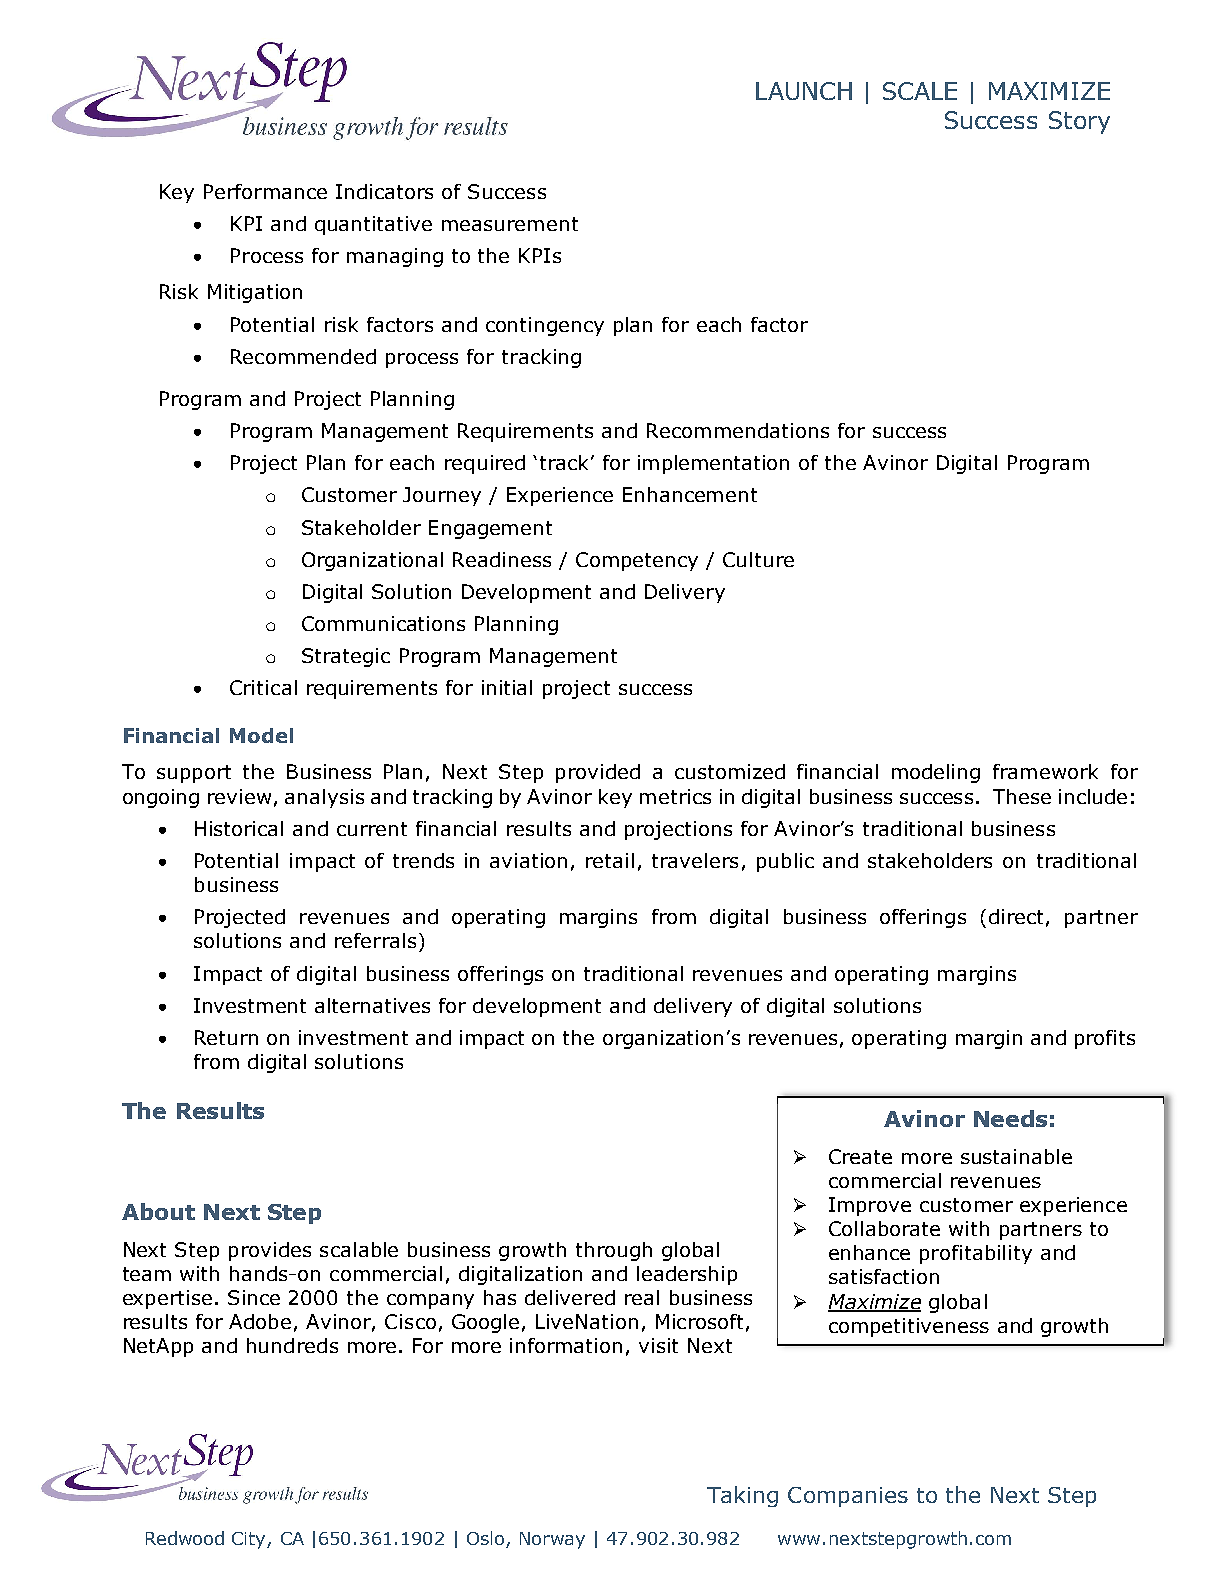  I want to click on metrics, so click(675, 796).
